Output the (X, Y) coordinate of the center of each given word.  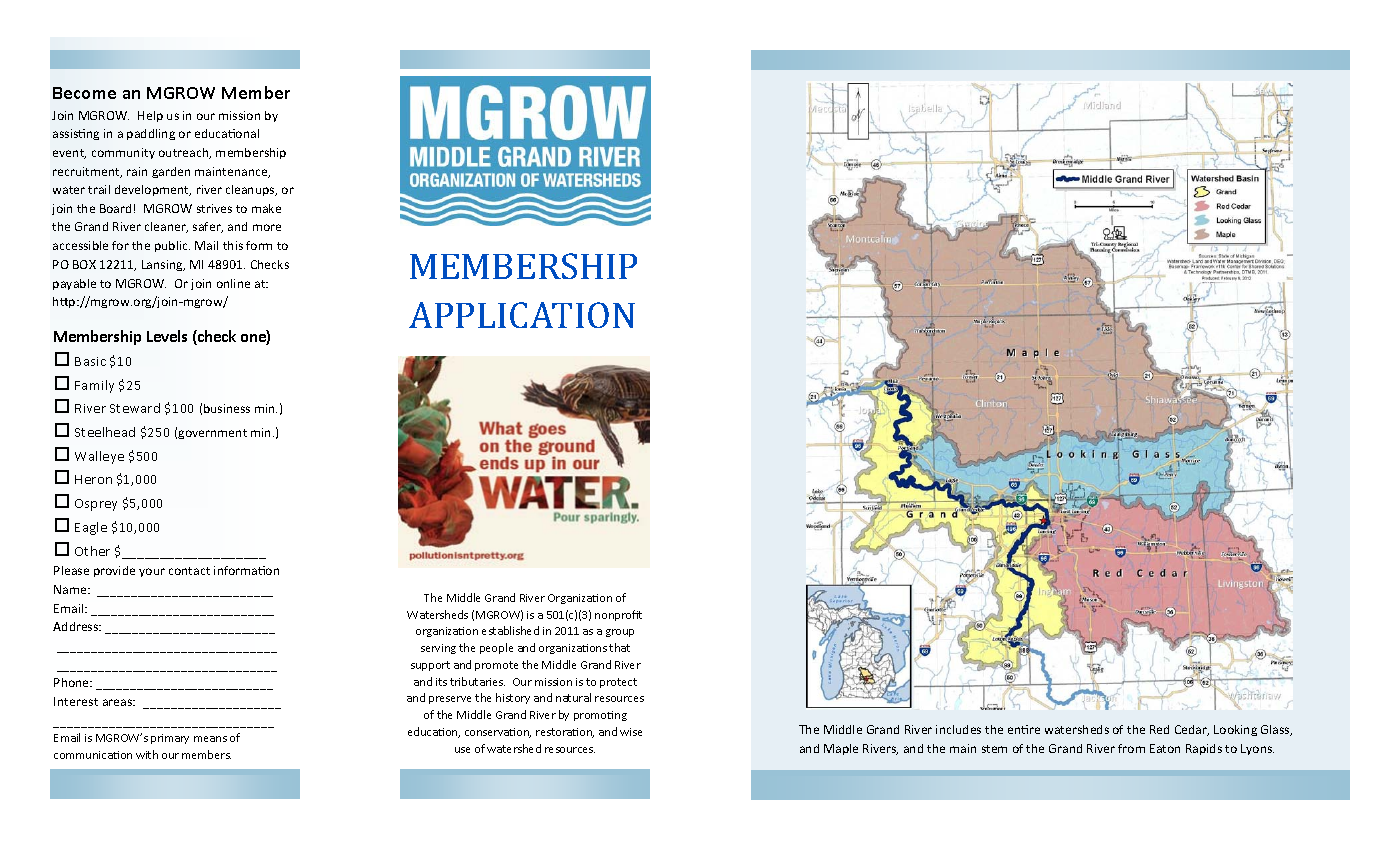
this (233, 245)
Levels (167, 336)
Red (1159, 729)
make (266, 208)
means (210, 739)
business (227, 408)
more (267, 227)
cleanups (251, 190)
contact (189, 571)
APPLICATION (522, 315)
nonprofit (618, 615)
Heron (93, 479)
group (620, 633)
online (233, 283)
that (619, 647)
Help (150, 116)
